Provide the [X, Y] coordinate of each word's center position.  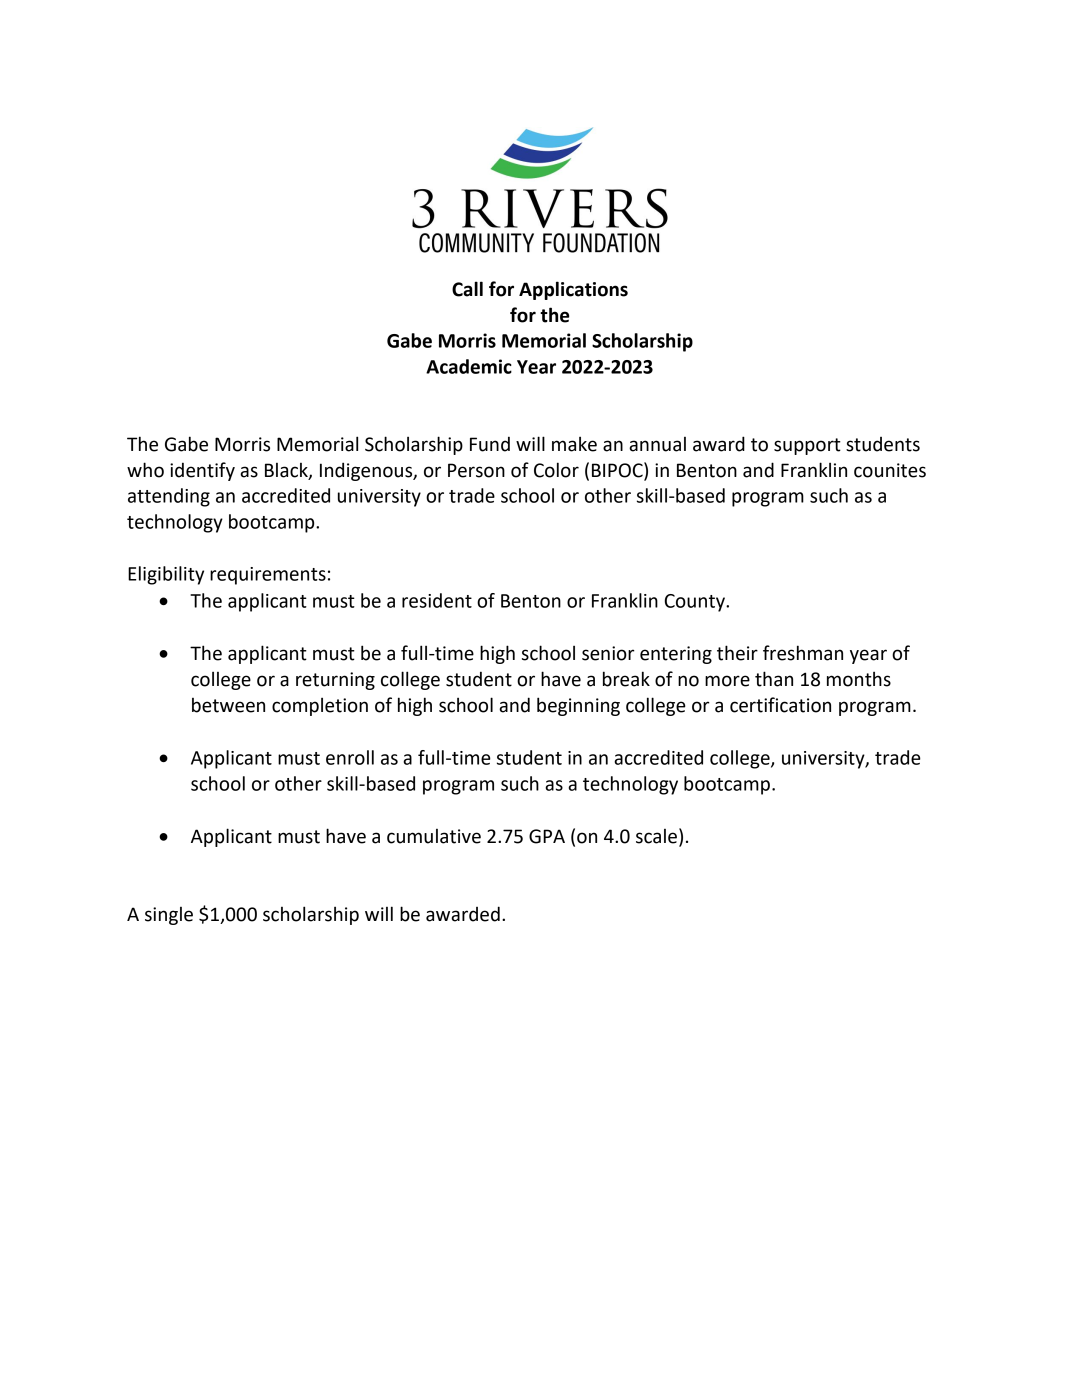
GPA [547, 836]
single [169, 916]
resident [437, 600]
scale [656, 836]
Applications [573, 290]
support [807, 446]
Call [467, 289]
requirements [268, 576]
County [696, 603]
